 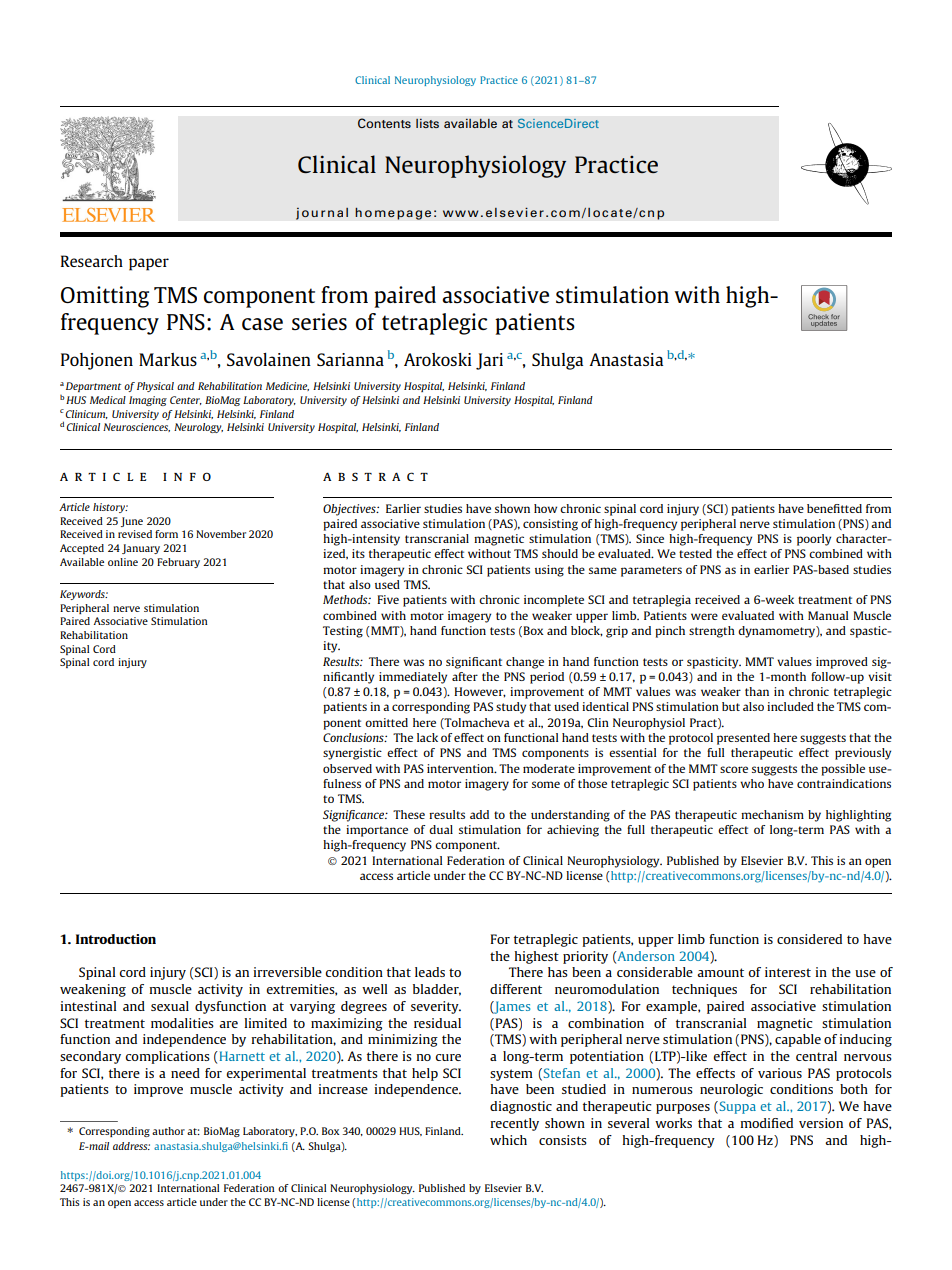 What do you see at coordinates (322, 213) in the image?
I see `journal` at bounding box center [322, 213].
